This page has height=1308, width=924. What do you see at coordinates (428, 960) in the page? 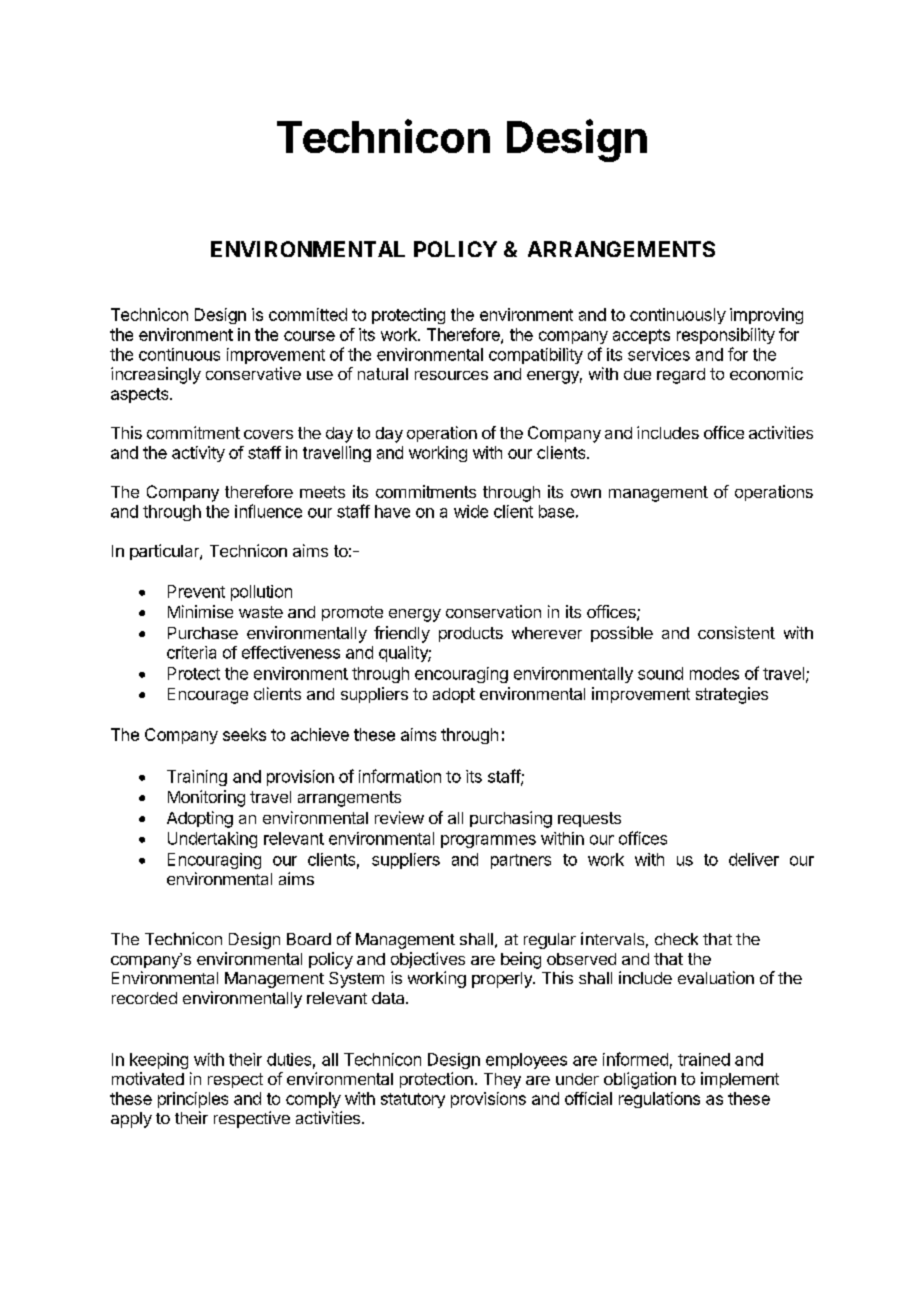
I see `objectives` at bounding box center [428, 960].
